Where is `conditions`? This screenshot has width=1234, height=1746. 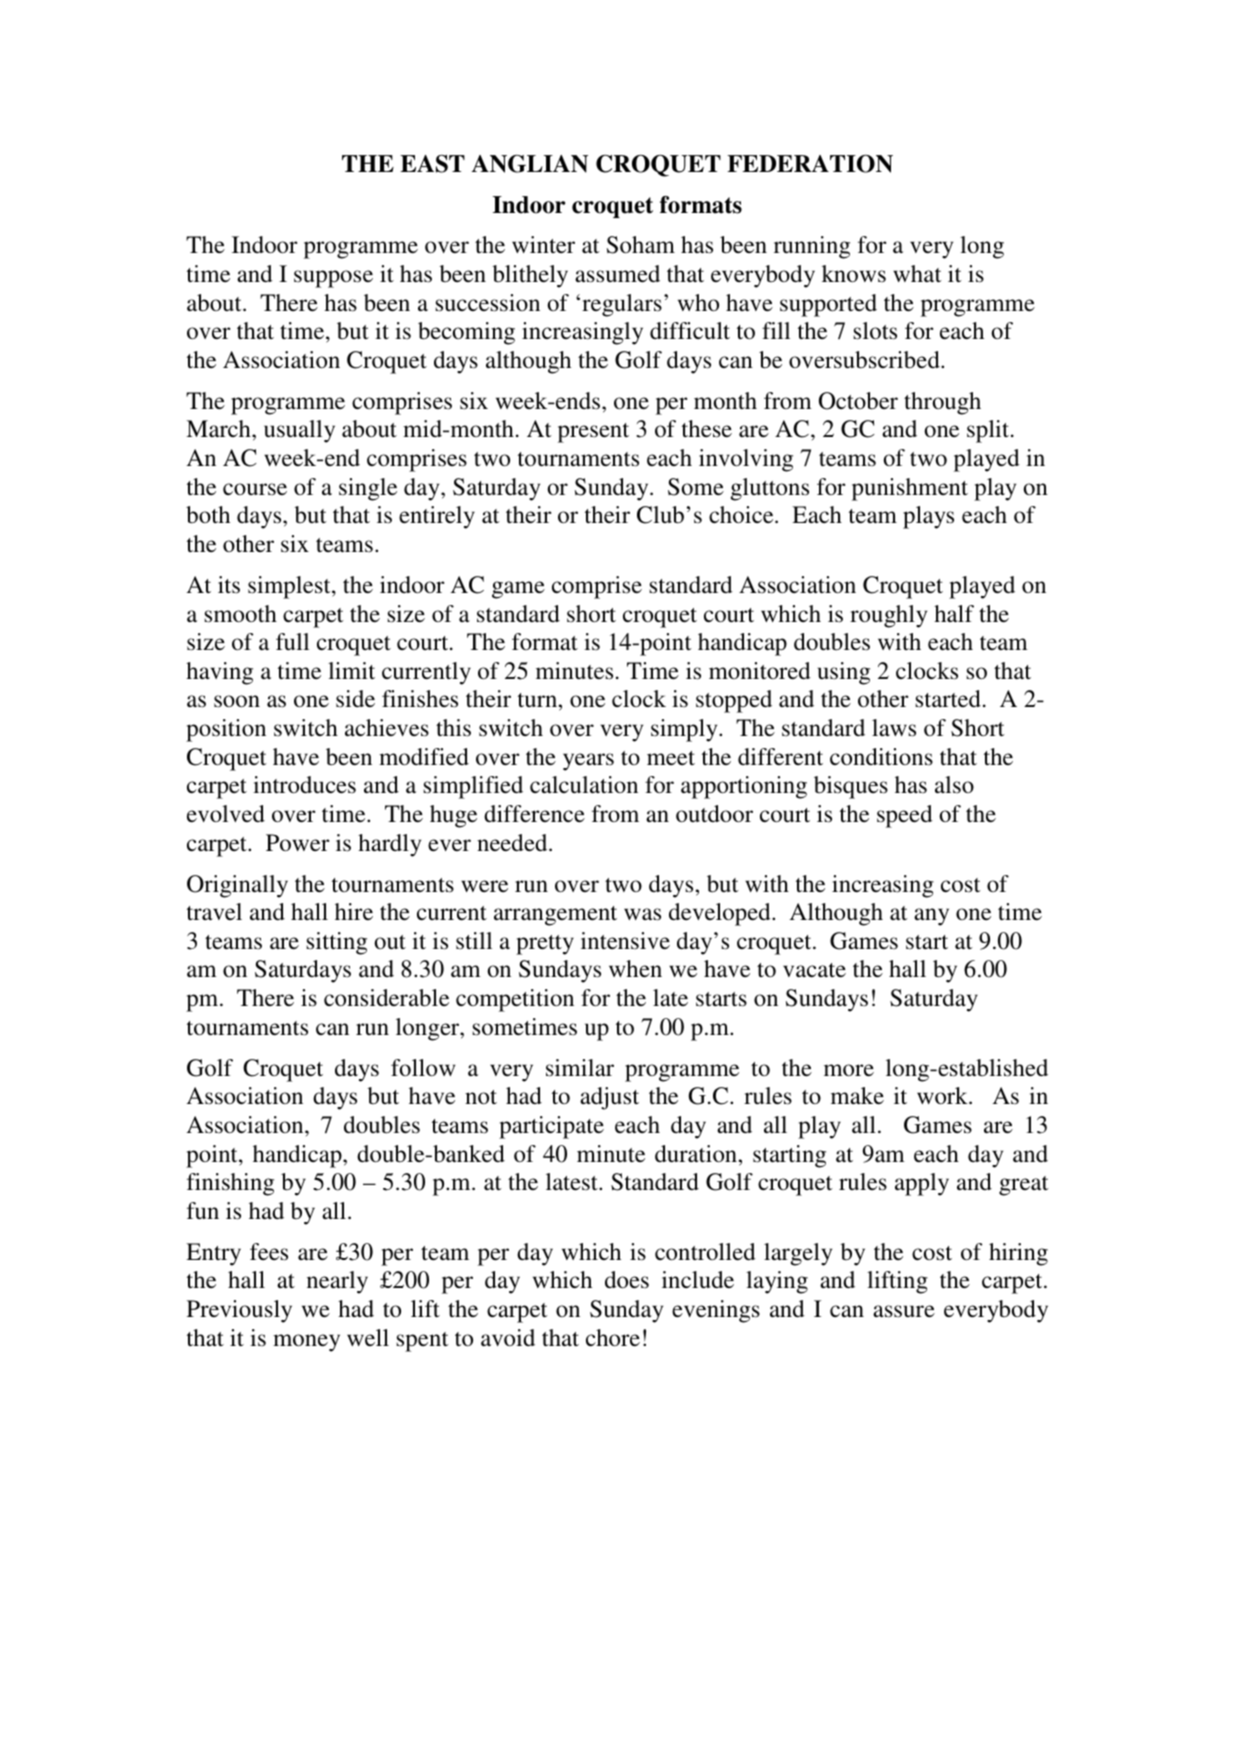
conditions is located at coordinates (881, 757).
